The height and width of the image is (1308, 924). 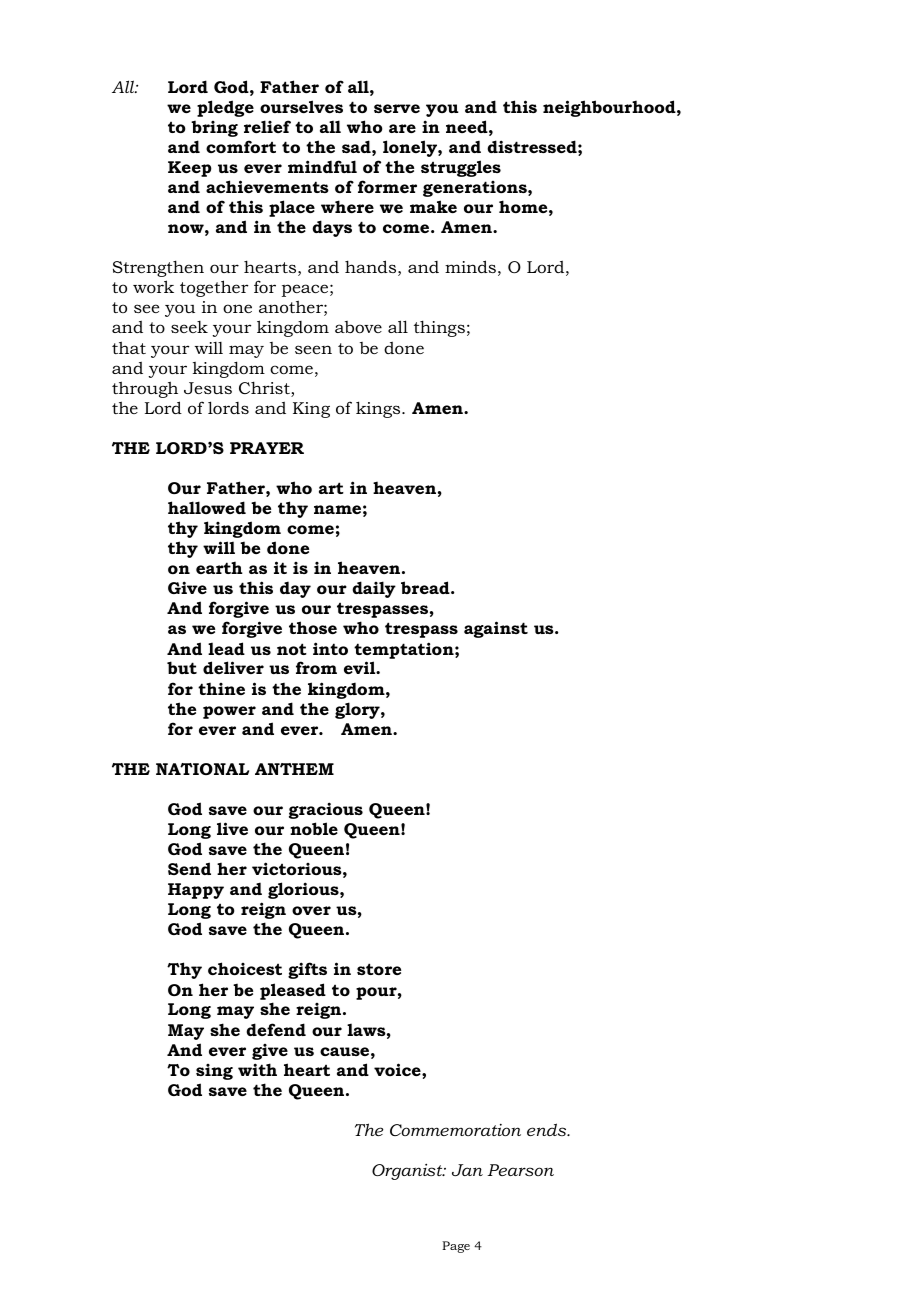 I want to click on Keep, so click(x=190, y=169).
